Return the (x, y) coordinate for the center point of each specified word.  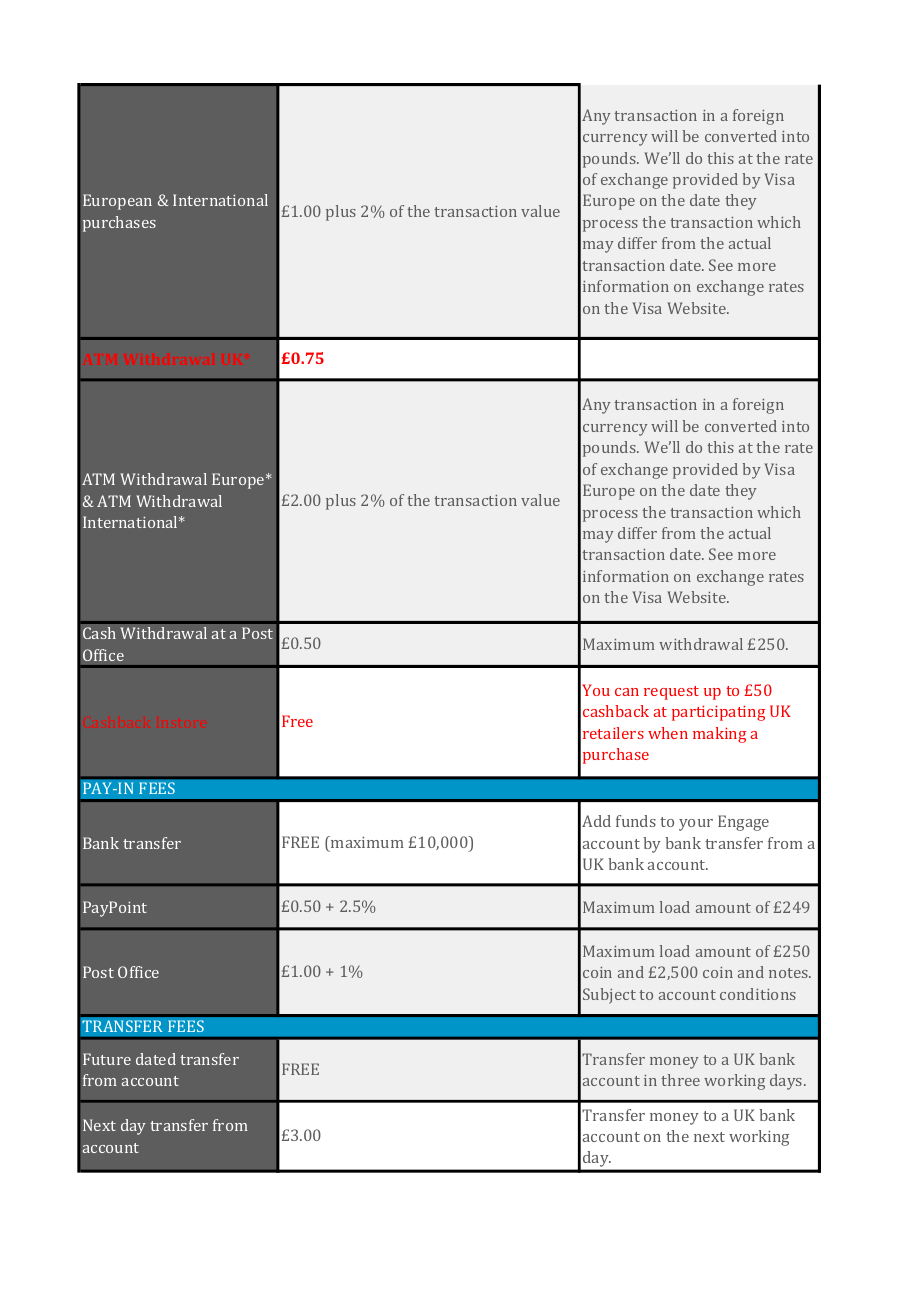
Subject (609, 996)
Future (107, 1059)
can (627, 692)
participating (718, 713)
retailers (613, 733)
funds (636, 821)
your (696, 825)
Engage (743, 823)
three (680, 1080)
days (787, 1082)
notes (789, 973)
